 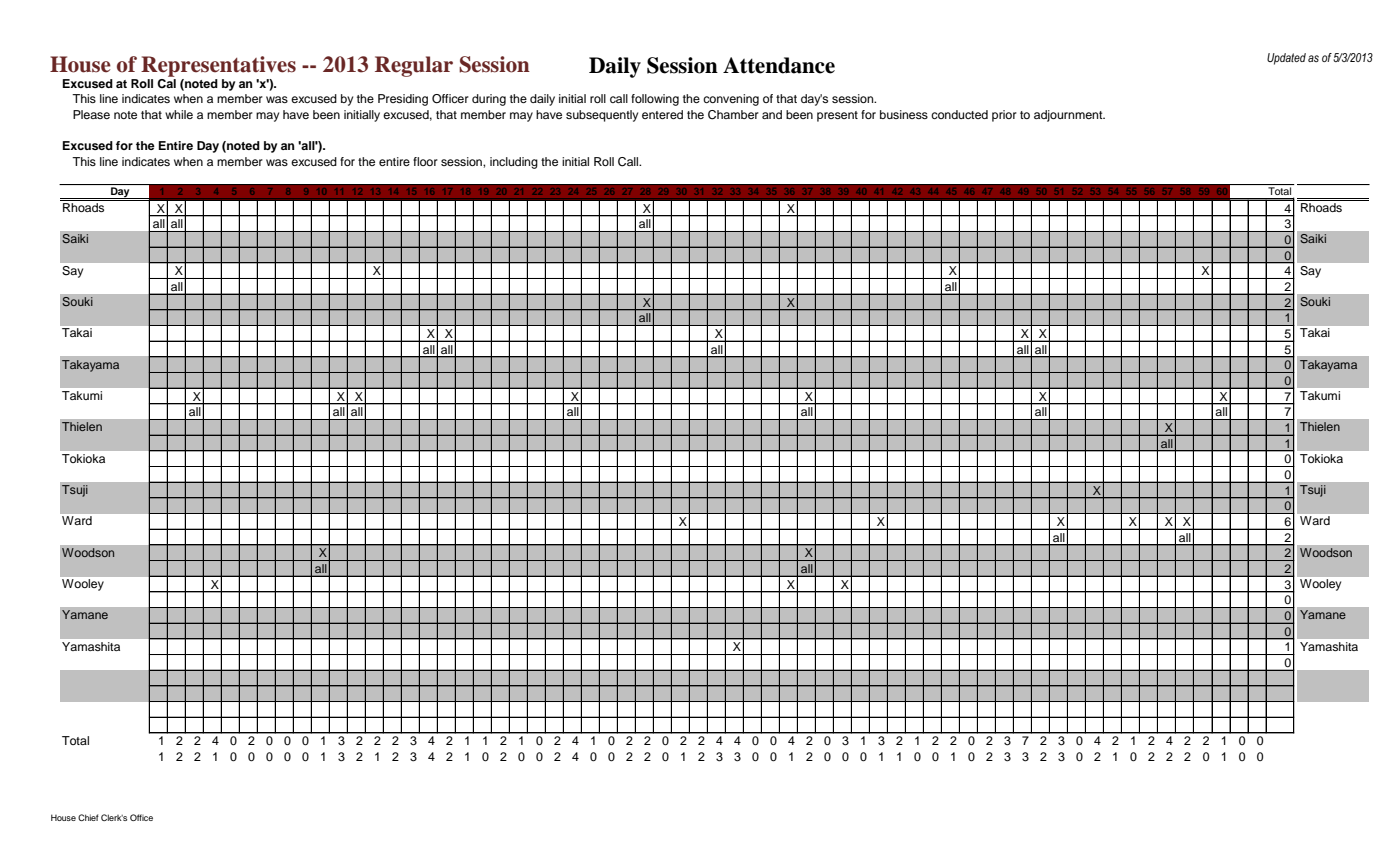 What do you see at coordinates (1069, 116) in the screenshot?
I see `adjournment` at bounding box center [1069, 116].
